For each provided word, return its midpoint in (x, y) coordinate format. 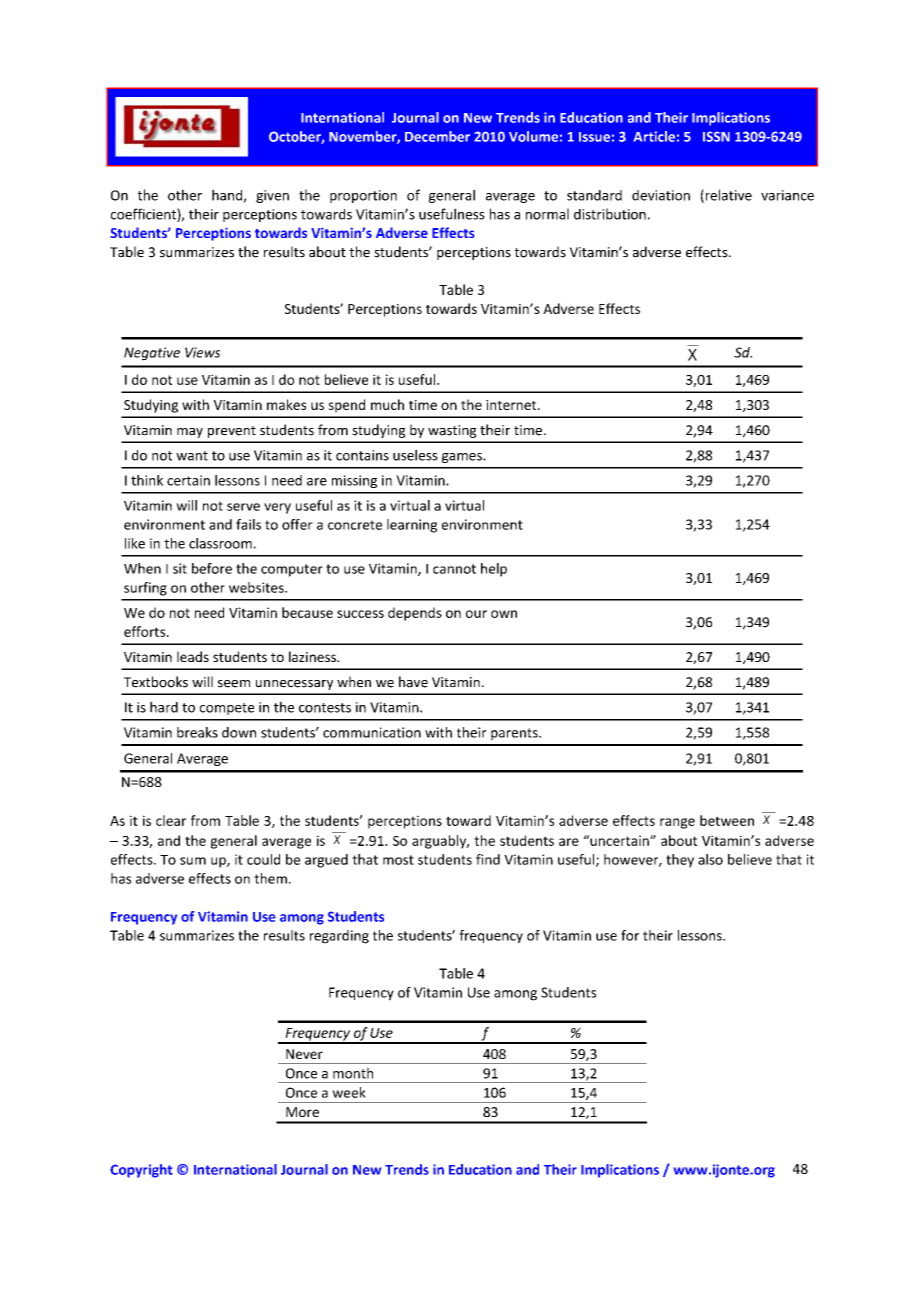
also (710, 859)
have (413, 682)
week (349, 1092)
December (437, 136)
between (727, 820)
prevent (232, 432)
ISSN (716, 136)
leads (193, 656)
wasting (452, 431)
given (272, 196)
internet (512, 405)
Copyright (141, 1171)
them (270, 878)
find (488, 859)
